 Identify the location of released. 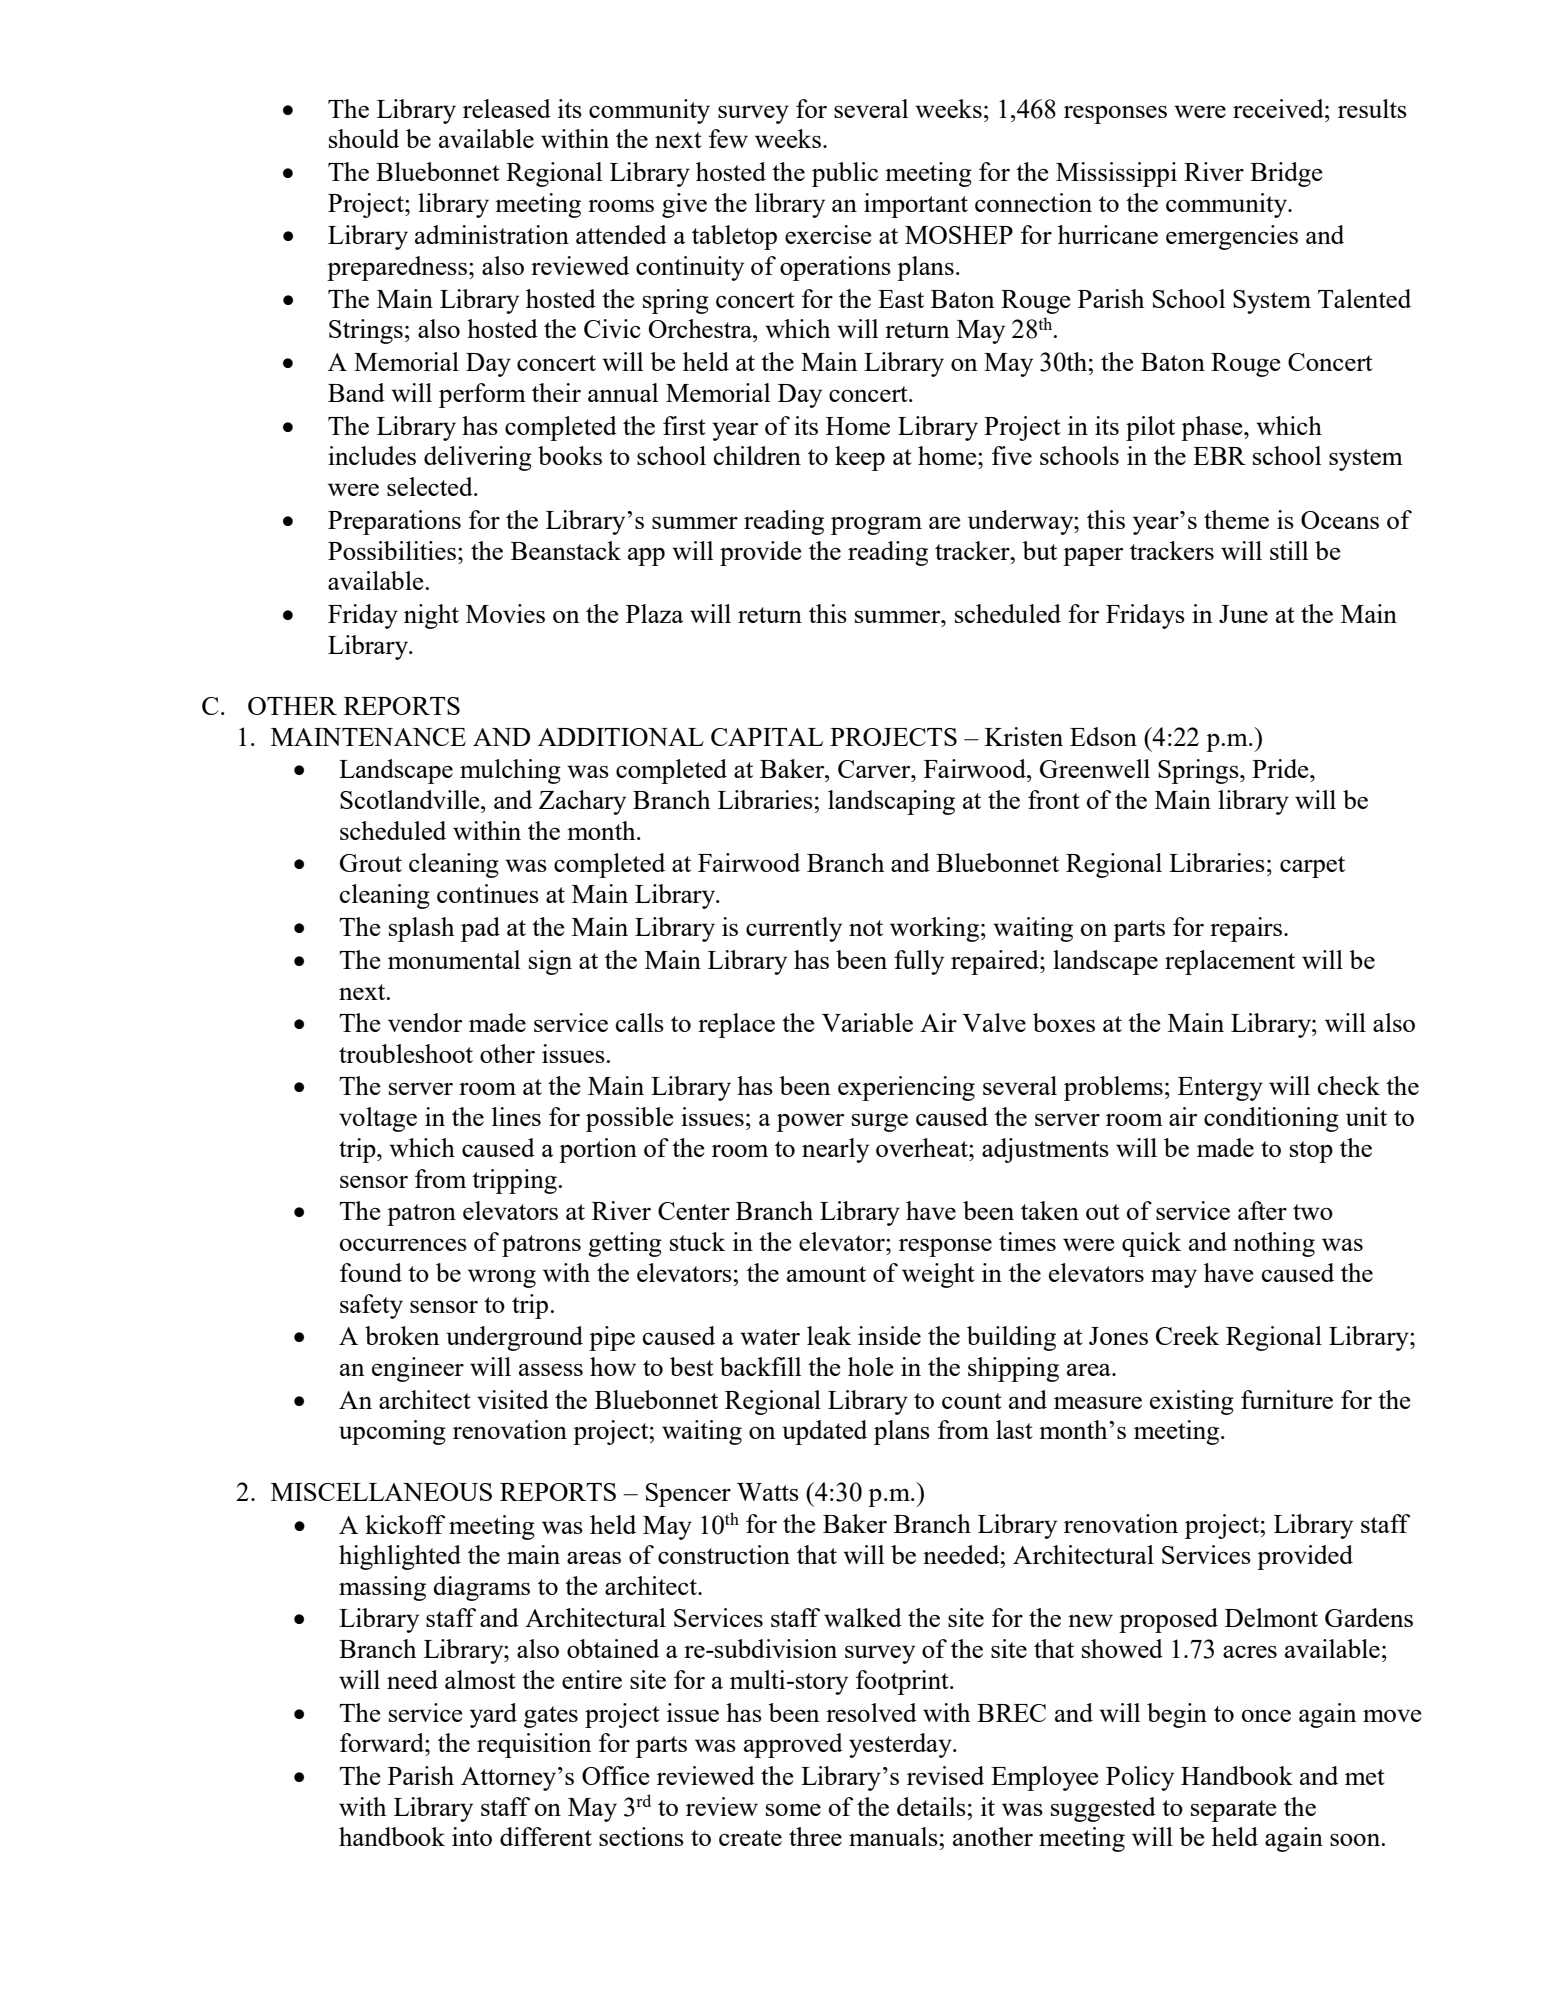
(507, 108).
